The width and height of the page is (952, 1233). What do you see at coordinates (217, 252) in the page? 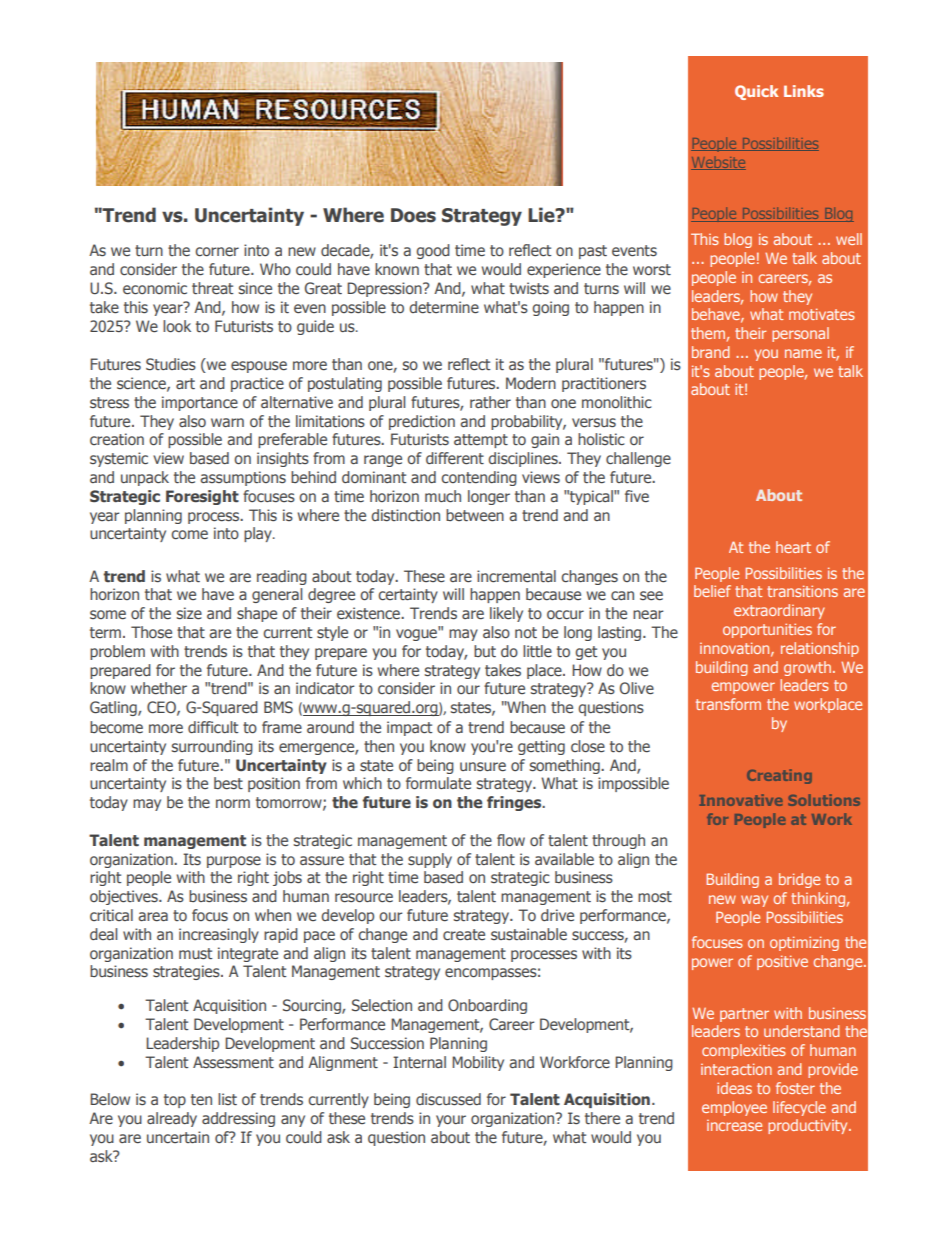
I see `corner` at bounding box center [217, 252].
